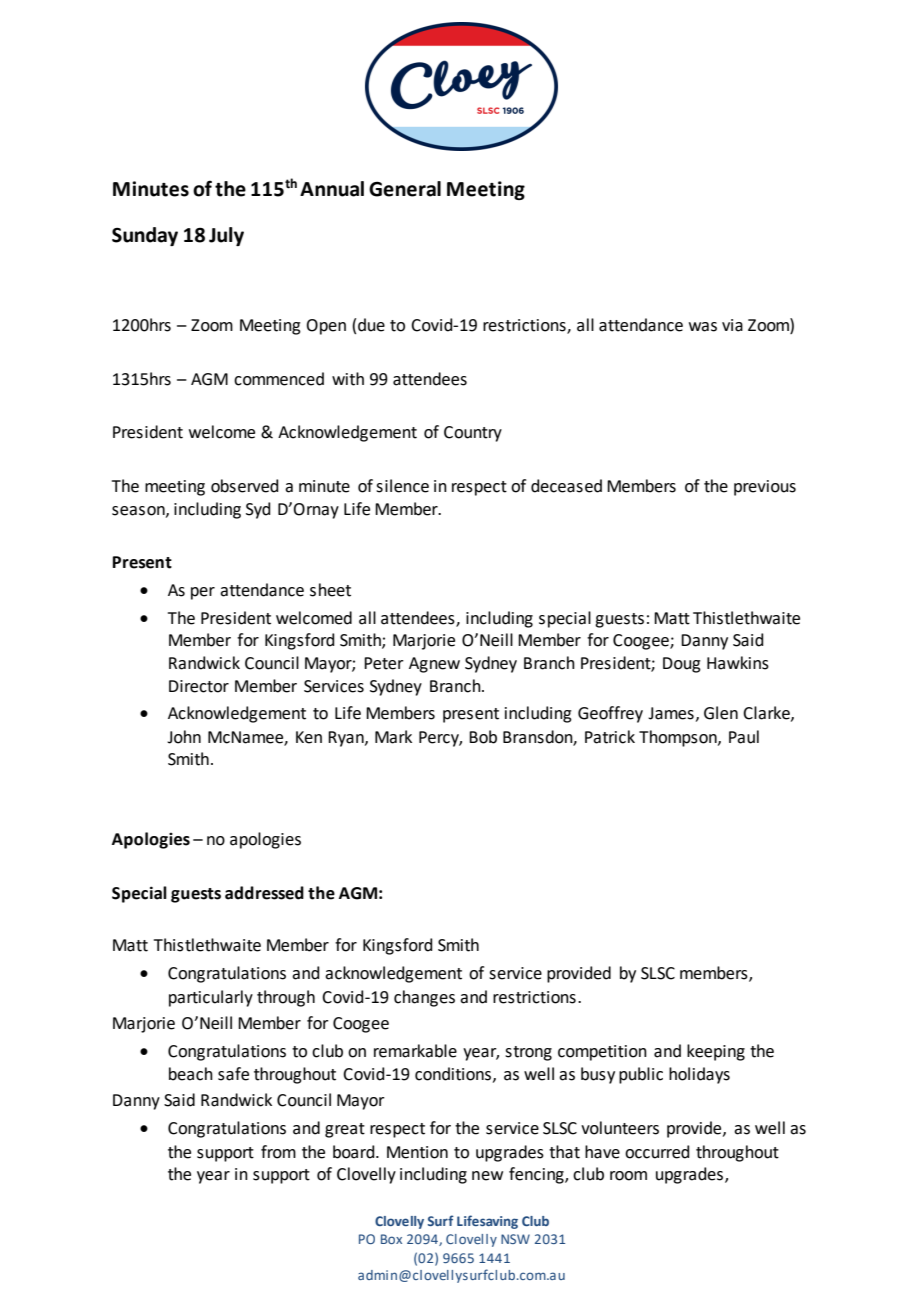 This image has width=924, height=1308. I want to click on Country, so click(473, 434).
